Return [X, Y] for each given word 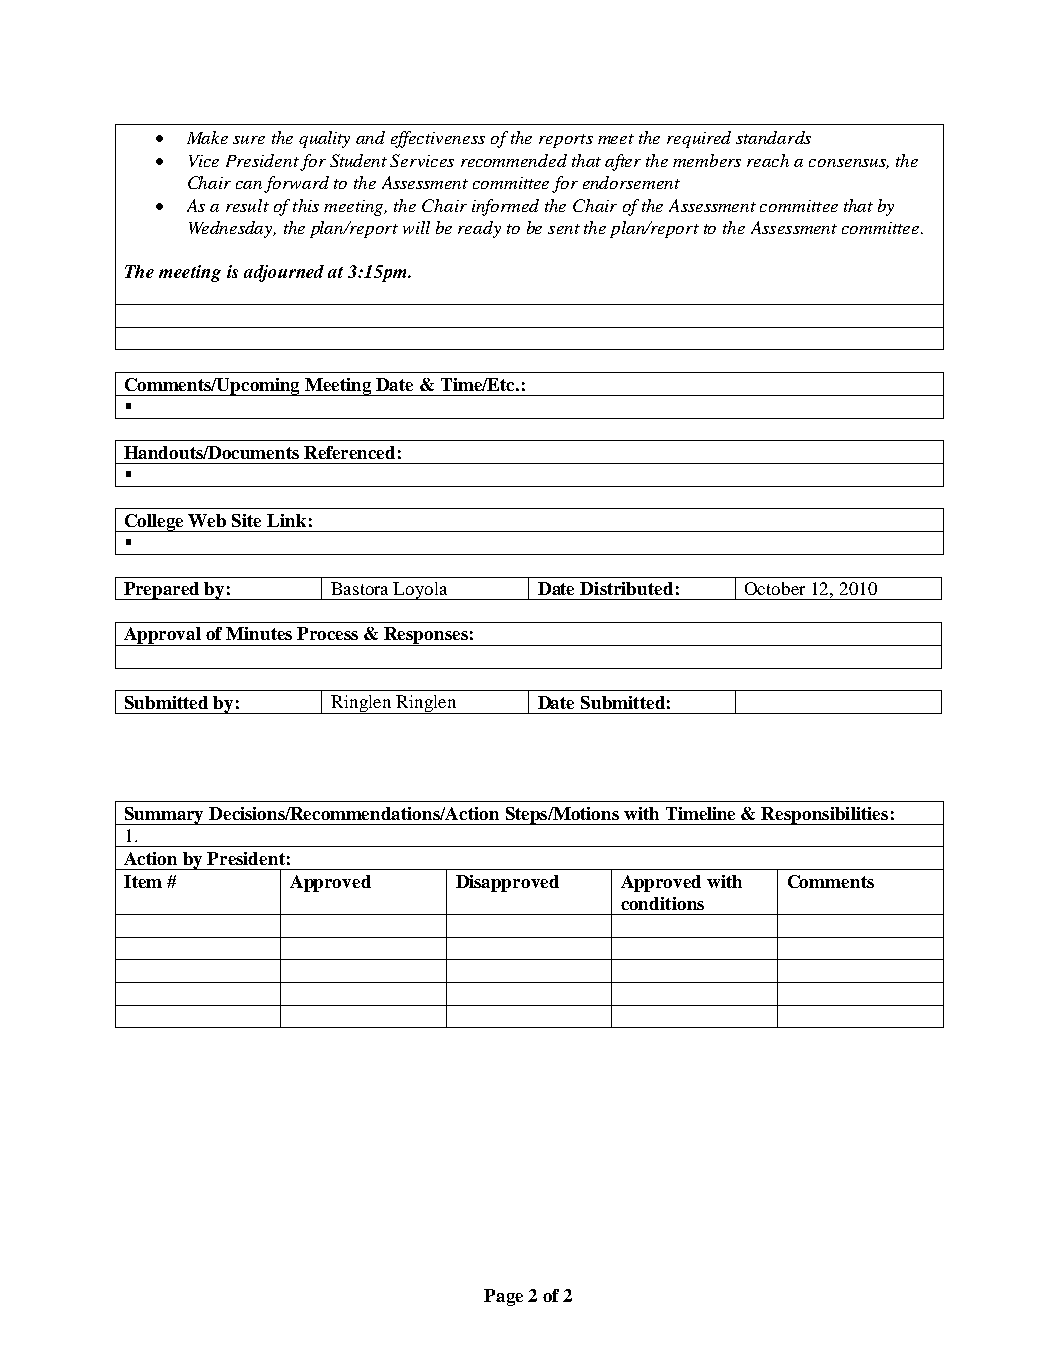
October [775, 588]
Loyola [421, 591]
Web [207, 520]
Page [503, 1297]
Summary [165, 816]
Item [143, 881]
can [249, 185]
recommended [514, 160]
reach [768, 160]
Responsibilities [825, 816]
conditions [662, 903]
